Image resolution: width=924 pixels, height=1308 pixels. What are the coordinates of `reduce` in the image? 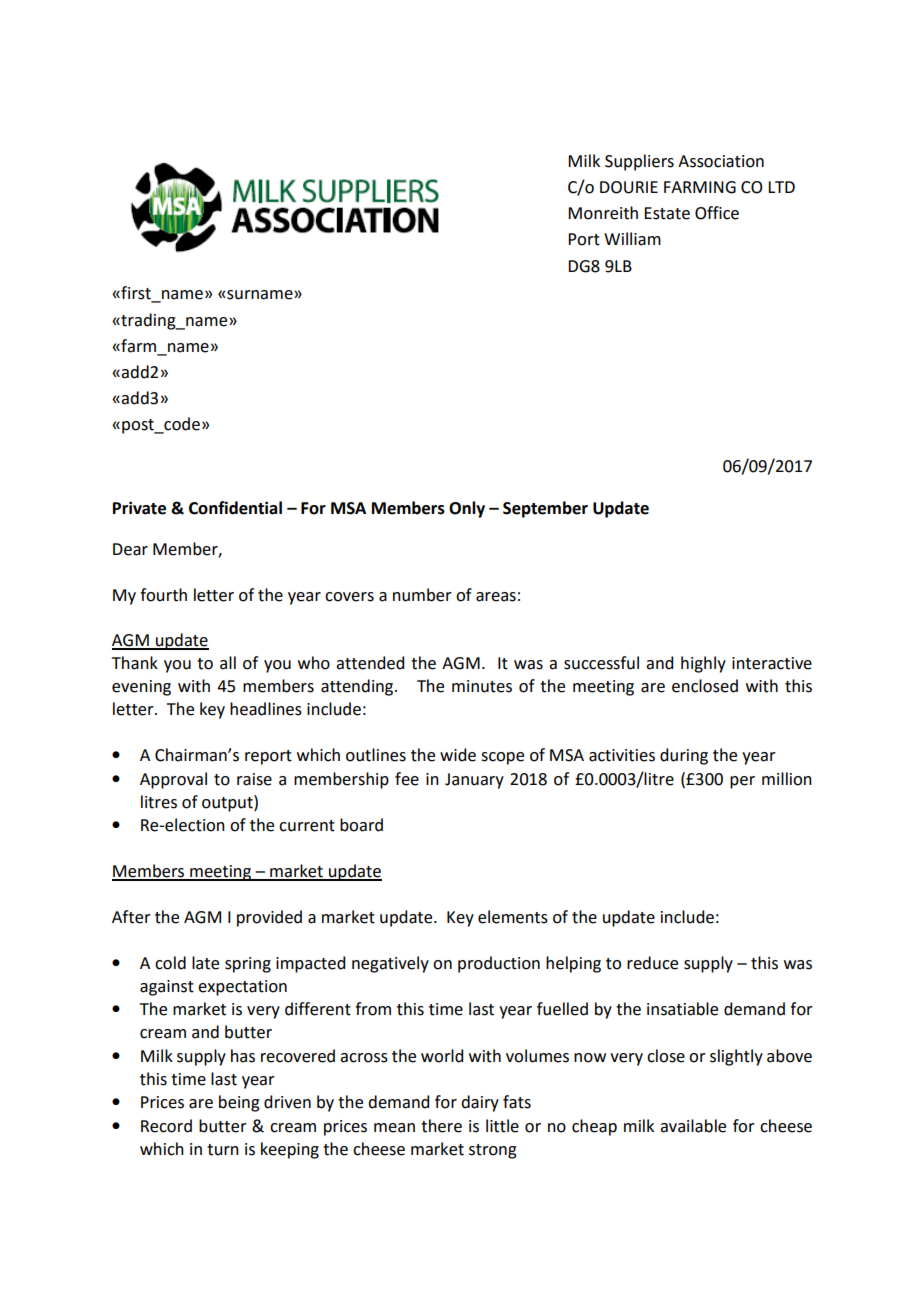 It's located at (652, 963).
